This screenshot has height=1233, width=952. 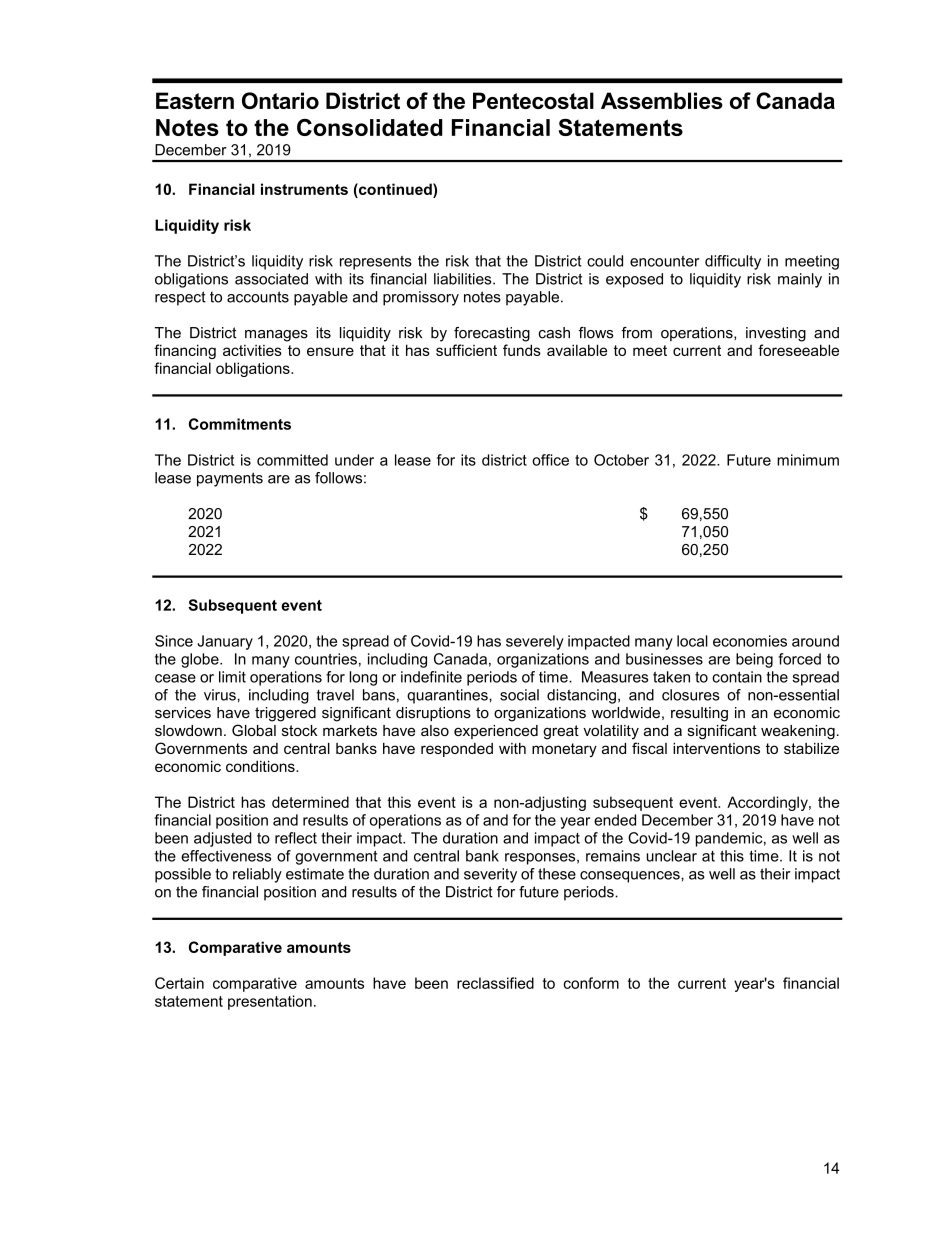 I want to click on difficulty, so click(x=733, y=262).
